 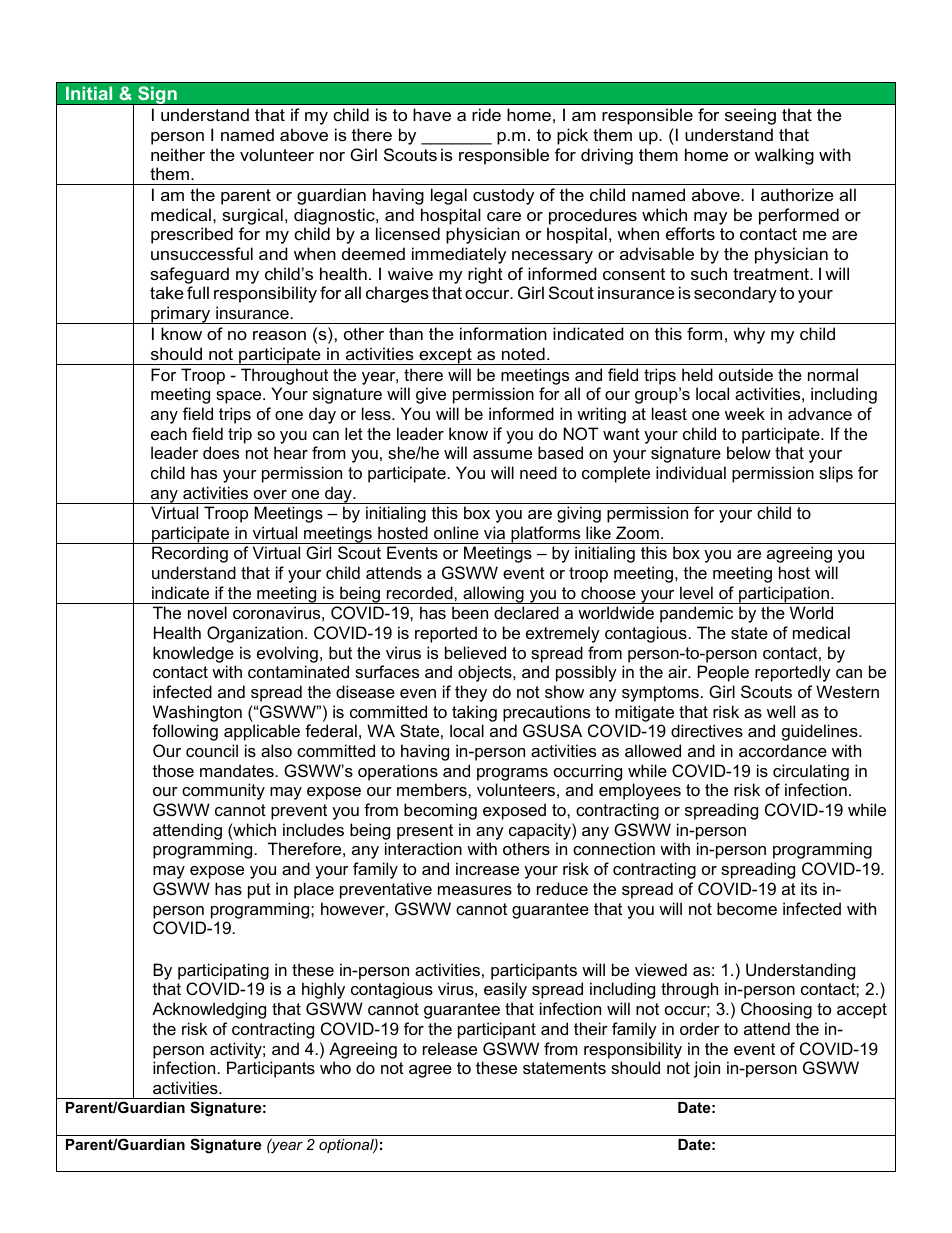 What do you see at coordinates (512, 774) in the image?
I see `programs` at bounding box center [512, 774].
